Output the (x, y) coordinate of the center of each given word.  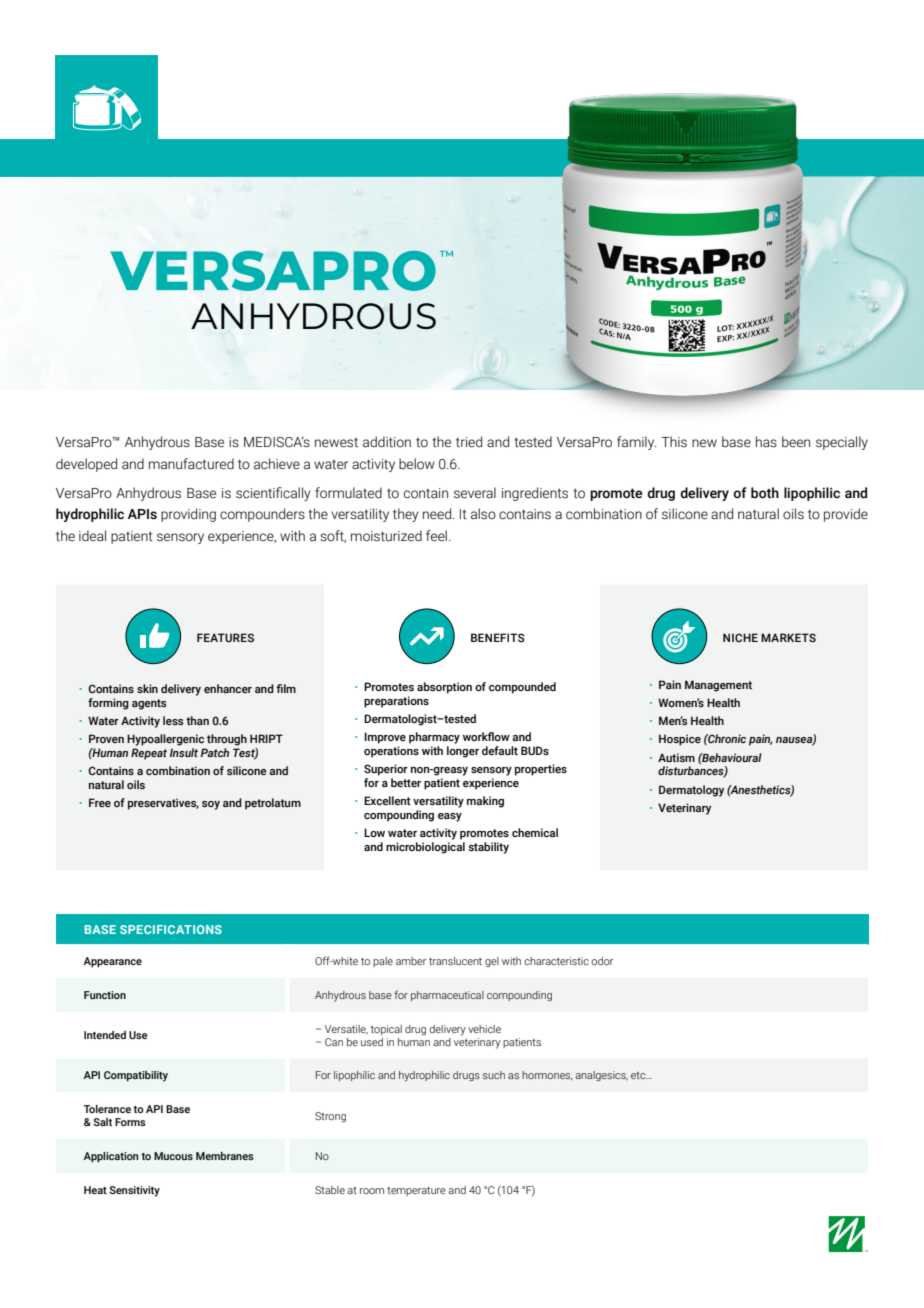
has (766, 442)
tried (469, 441)
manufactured (191, 464)
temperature (416, 1191)
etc (639, 1075)
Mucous (173, 1156)
